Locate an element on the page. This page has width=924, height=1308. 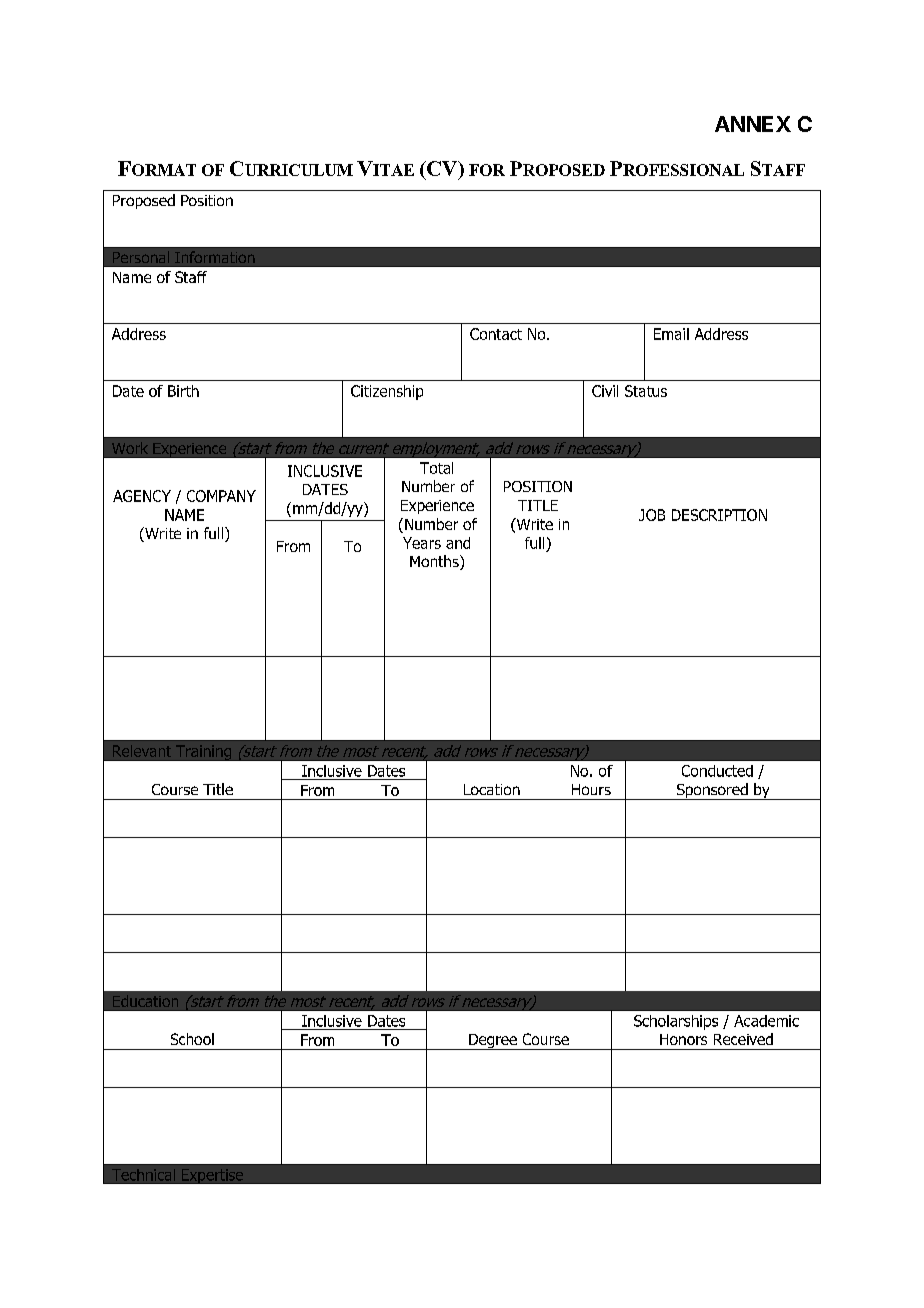
Birth is located at coordinates (183, 391).
